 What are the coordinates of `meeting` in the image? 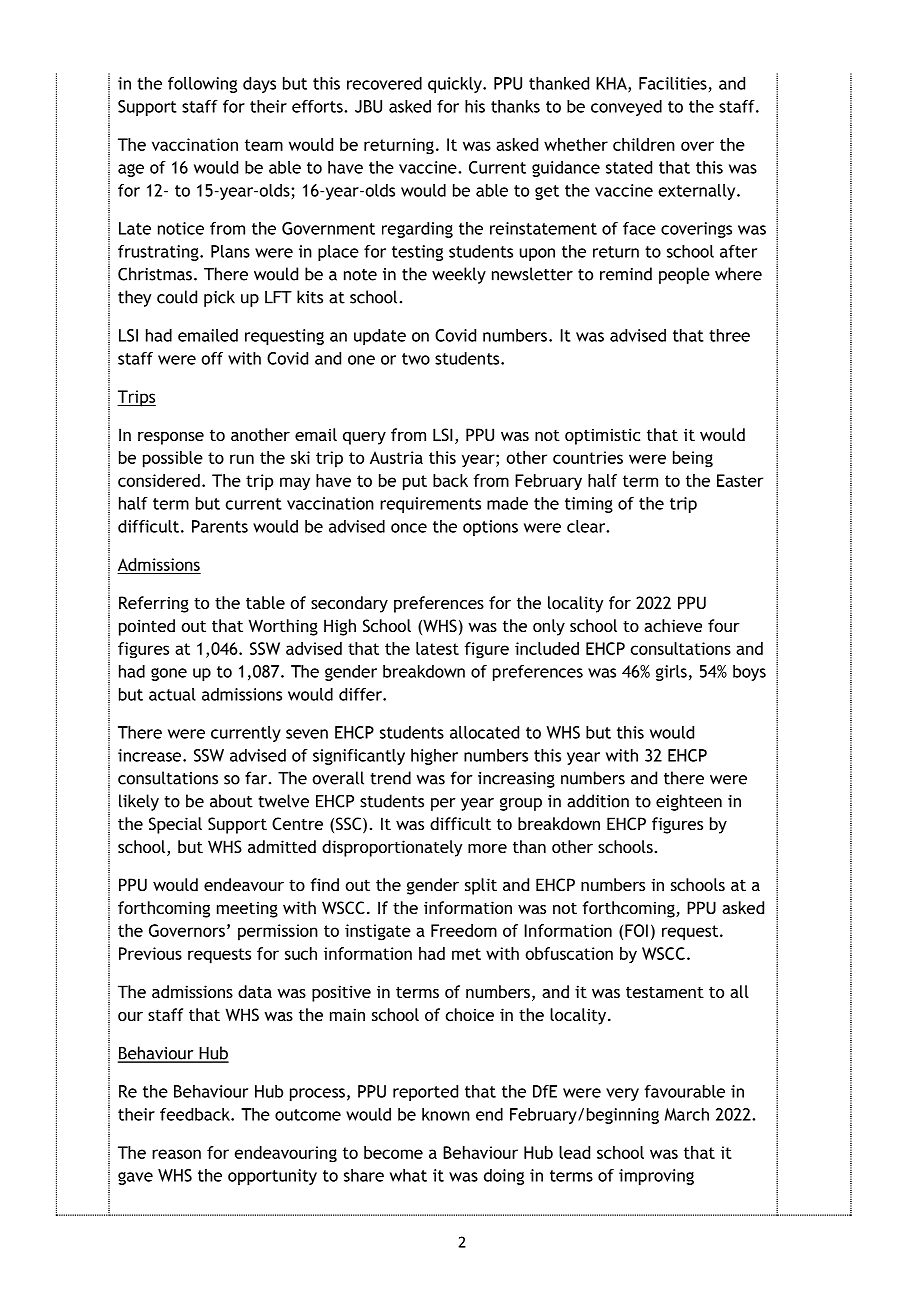 It's located at (247, 910).
